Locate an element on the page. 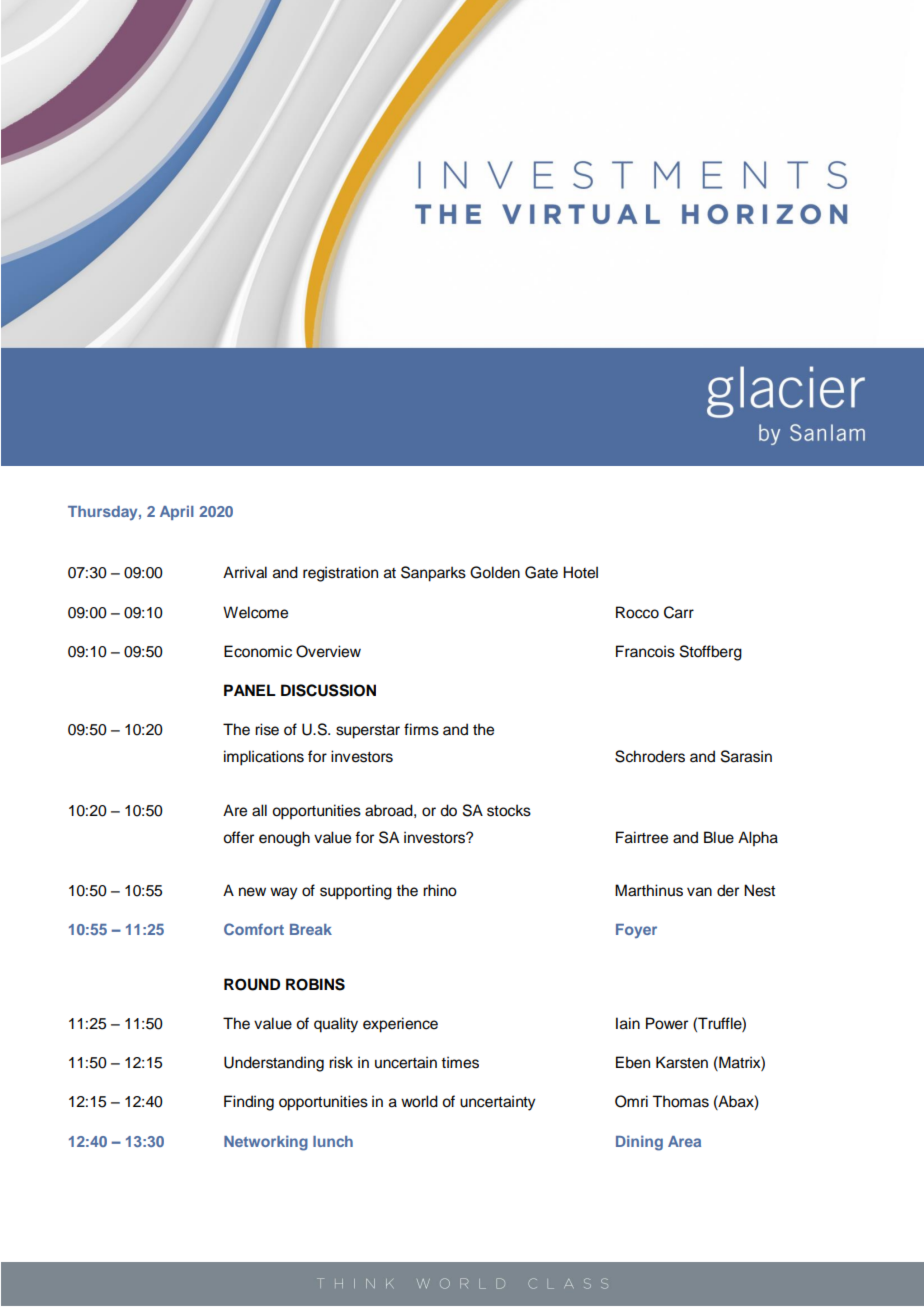 This page has width=924, height=1308. Hotel is located at coordinates (580, 572).
